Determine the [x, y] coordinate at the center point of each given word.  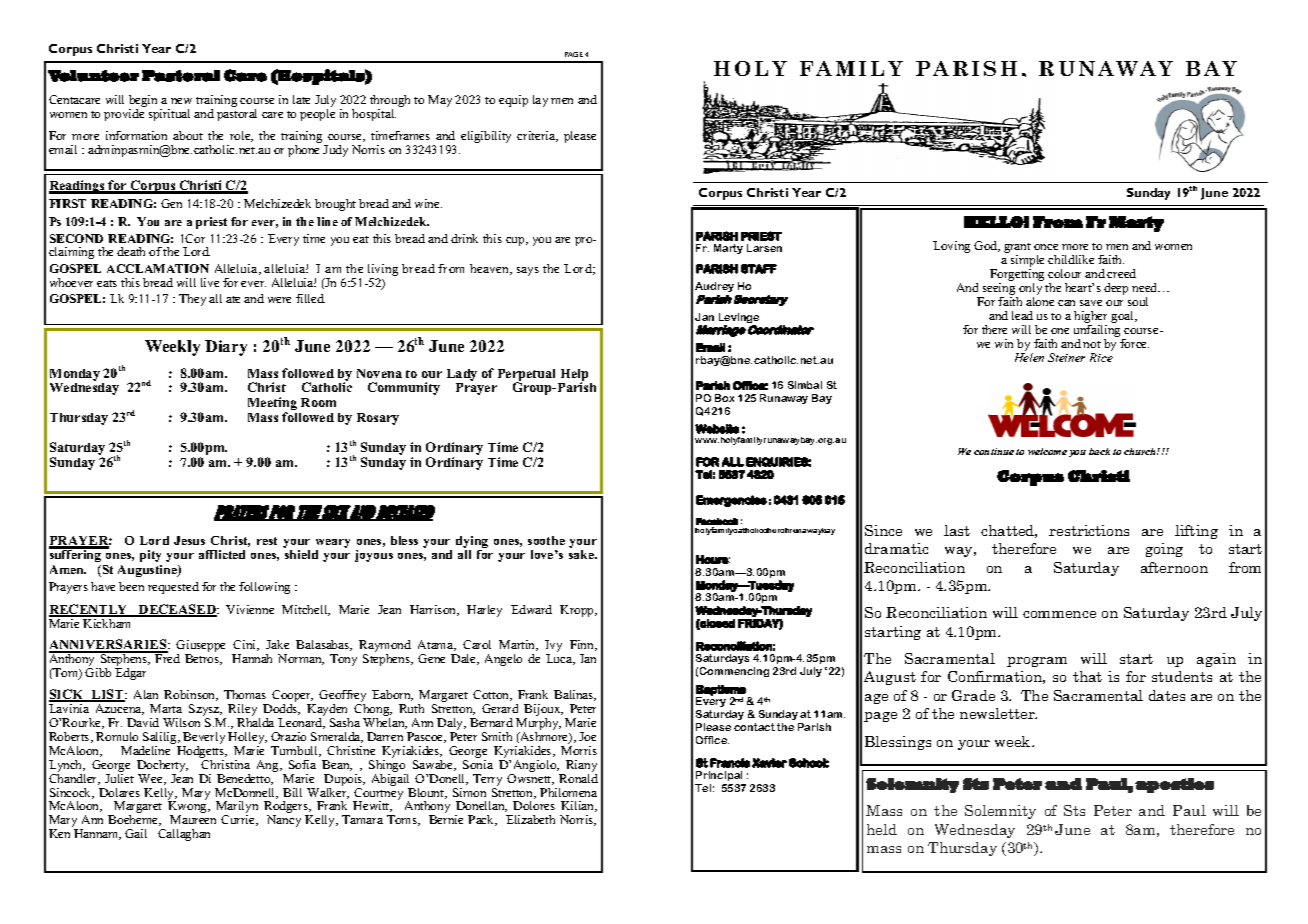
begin [143, 101]
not [1092, 344]
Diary [226, 348]
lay [540, 101]
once [1046, 247]
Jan [704, 317]
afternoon [1174, 567]
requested [173, 588]
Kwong [188, 808]
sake [582, 554]
